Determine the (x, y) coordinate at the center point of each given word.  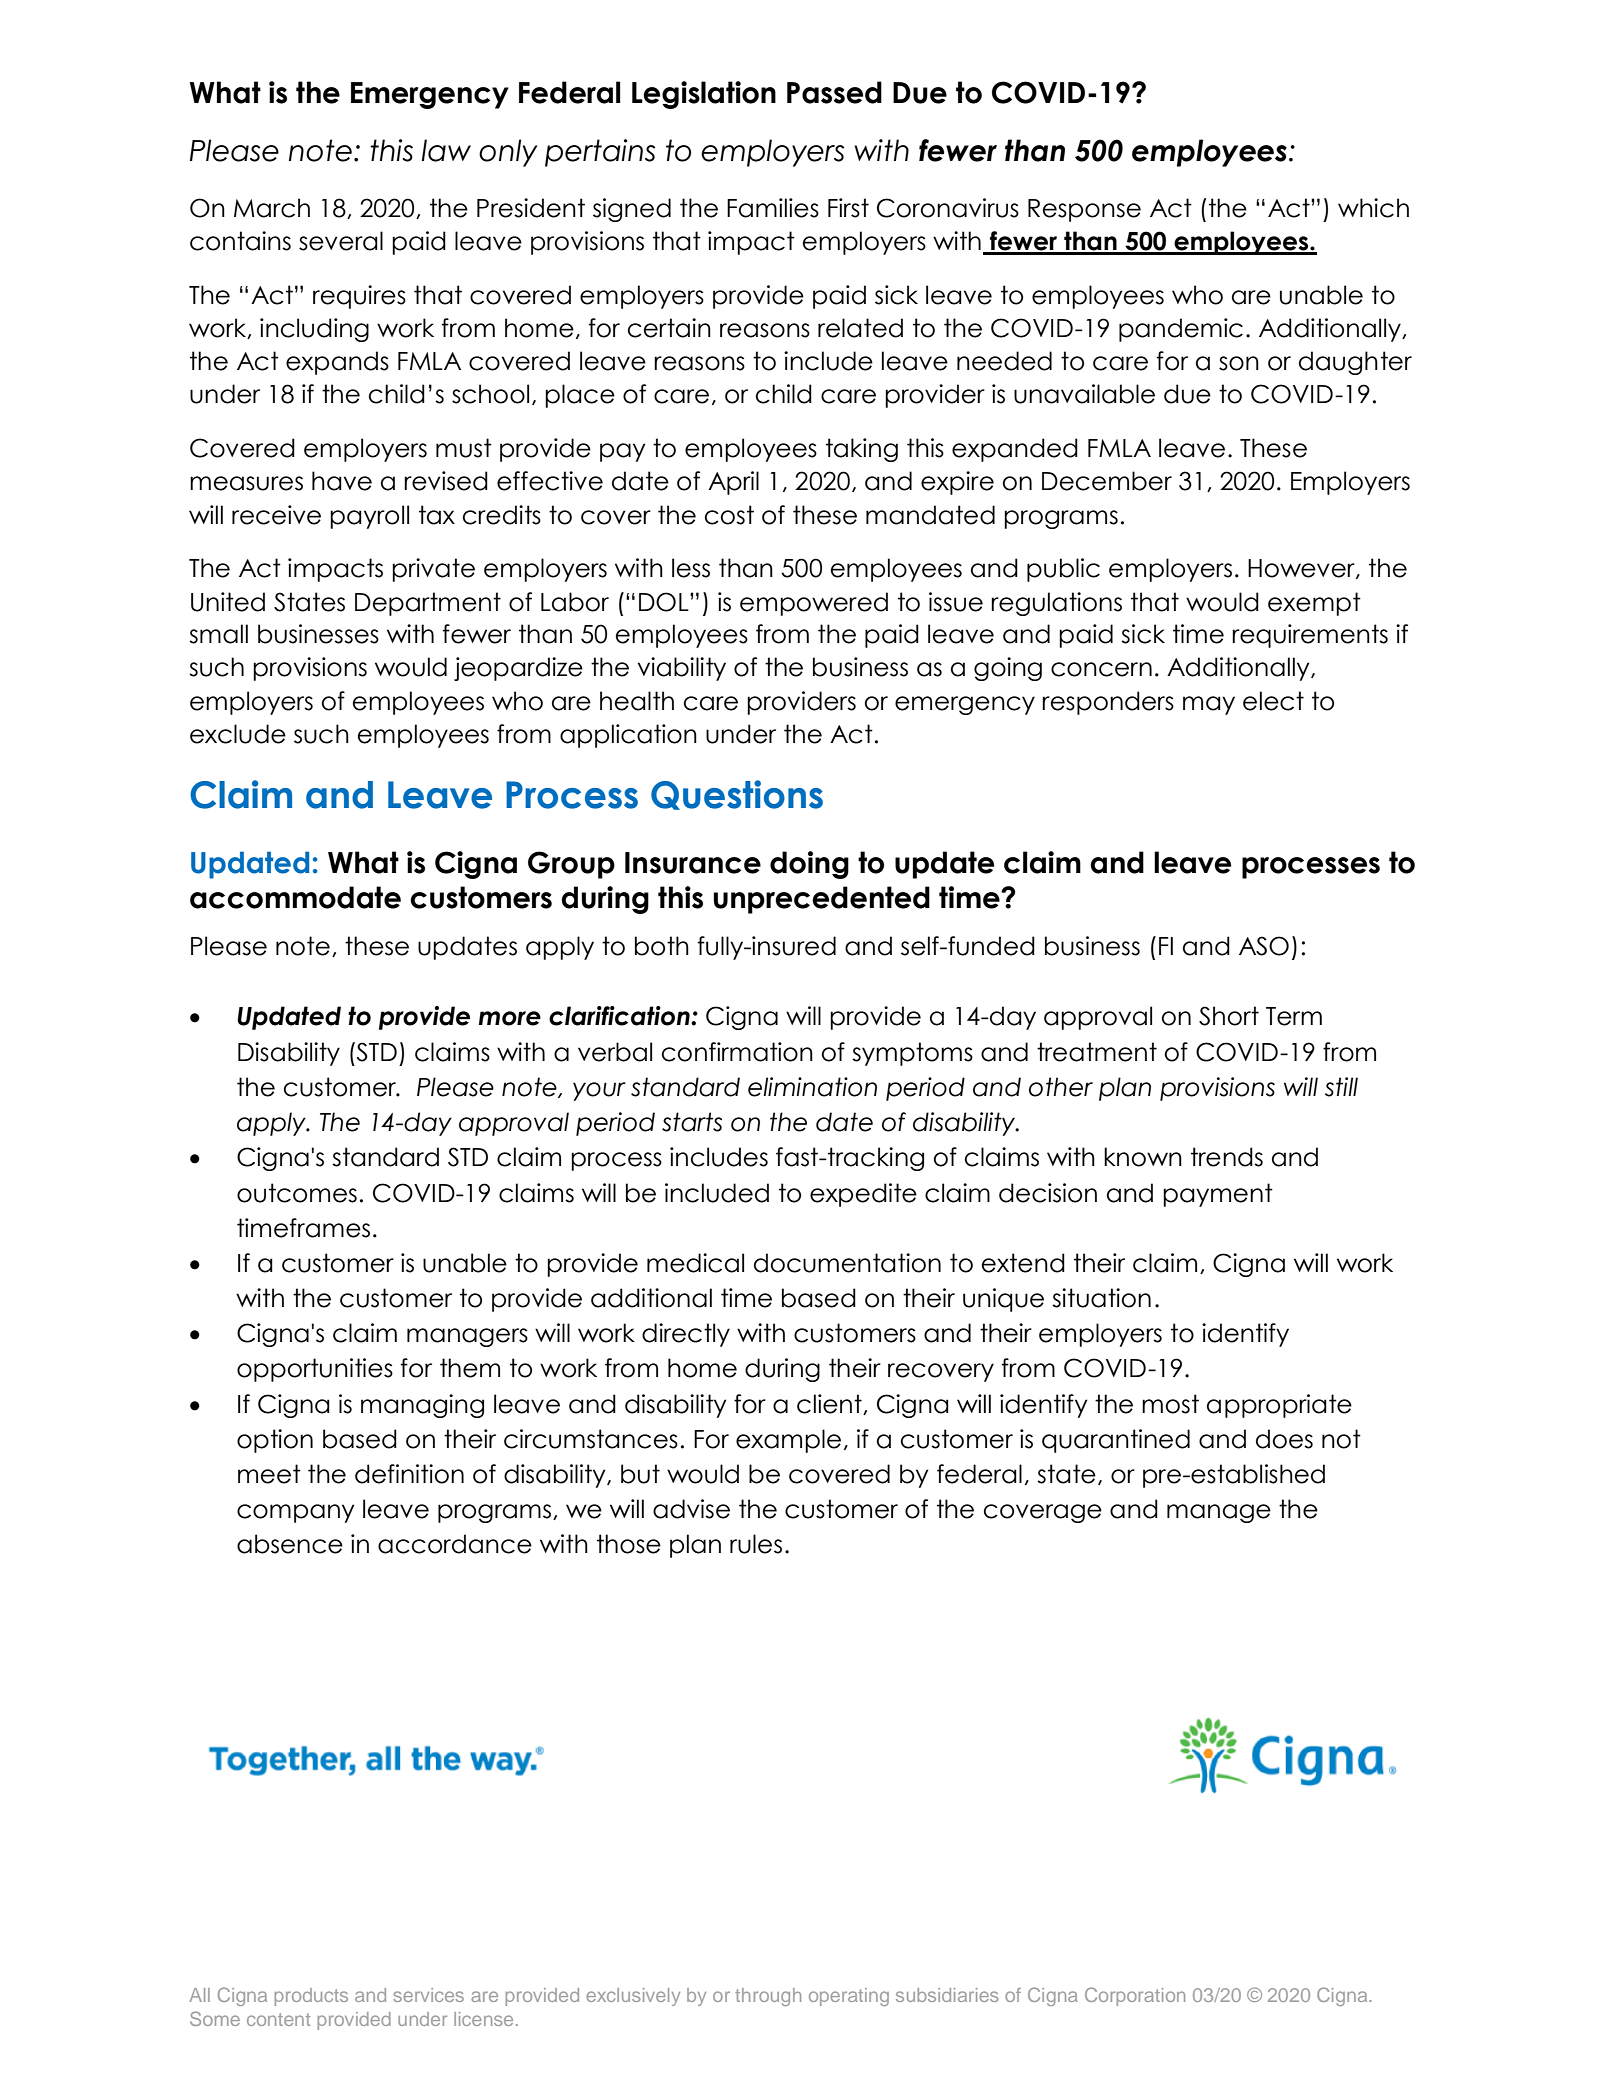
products (311, 1997)
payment (1218, 1195)
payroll (369, 517)
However (1302, 569)
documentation (847, 1263)
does (1284, 1439)
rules (756, 1544)
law (446, 150)
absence (290, 1544)
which (1373, 208)
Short (1229, 1016)
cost (729, 515)
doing (809, 865)
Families (773, 208)
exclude (238, 734)
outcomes (297, 1193)
